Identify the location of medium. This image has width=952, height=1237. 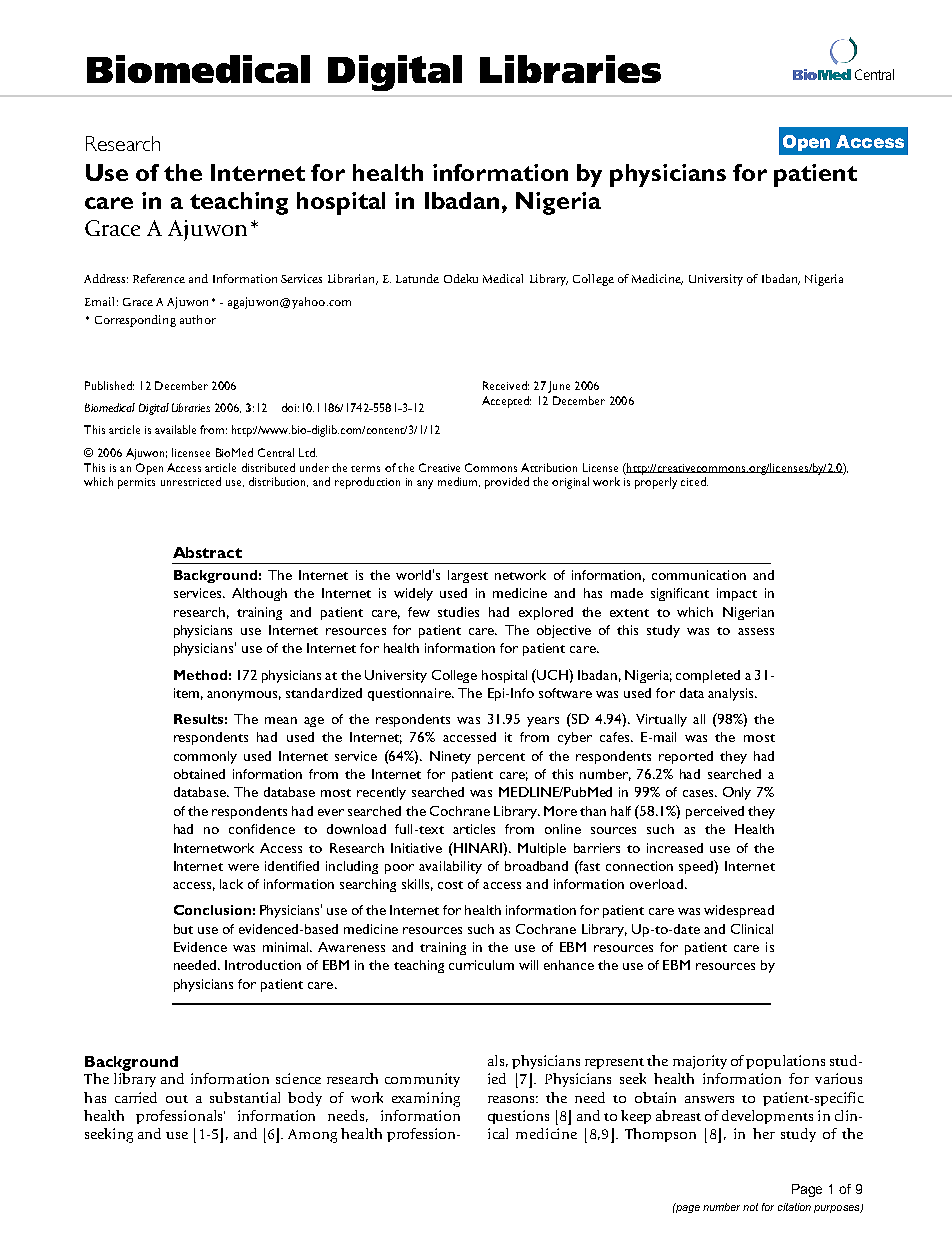
(459, 482).
